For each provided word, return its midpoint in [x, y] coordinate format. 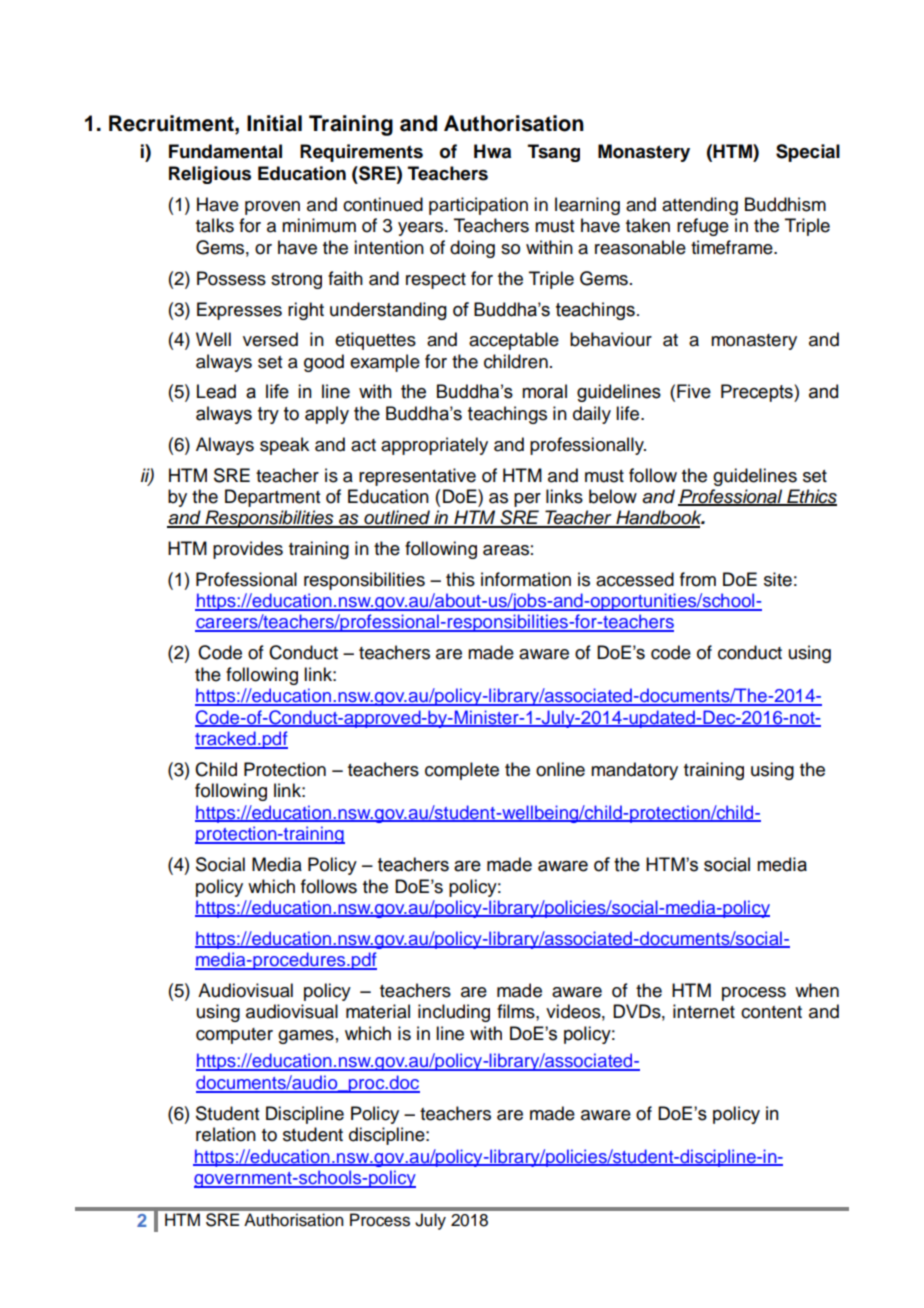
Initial [274, 123]
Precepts [758, 393]
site [778, 579]
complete [462, 771]
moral [544, 391]
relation [226, 1134]
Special [808, 153]
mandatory [634, 771]
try [268, 415]
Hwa [492, 151]
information [526, 579]
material [378, 1011]
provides [248, 550]
